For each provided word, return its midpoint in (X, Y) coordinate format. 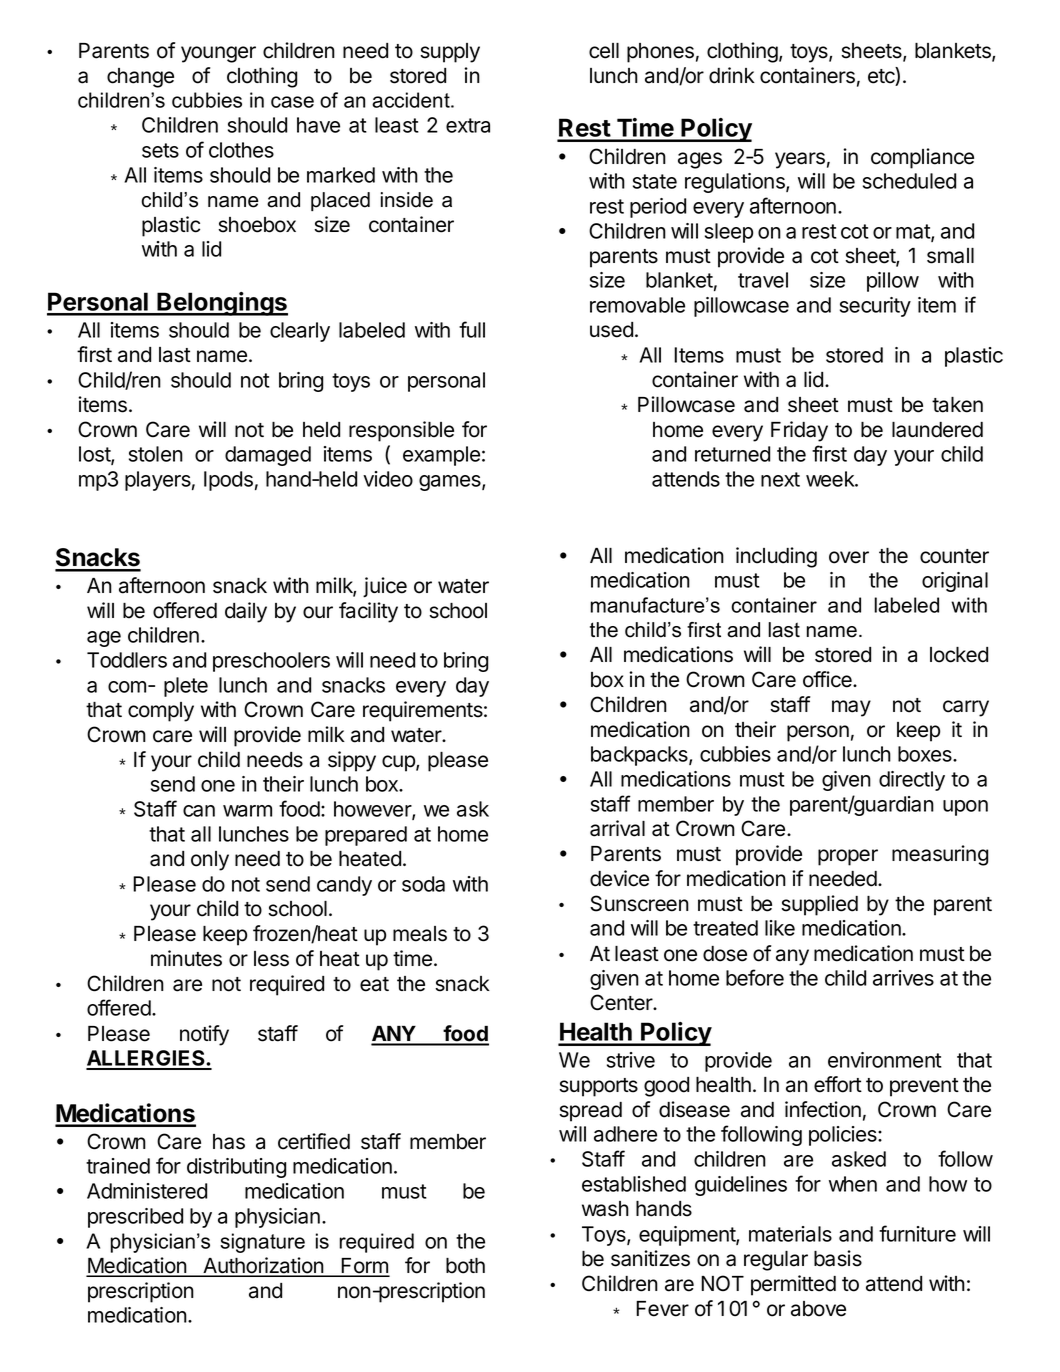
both (465, 1266)
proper (848, 857)
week (831, 479)
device (619, 878)
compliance (922, 158)
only (210, 861)
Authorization (263, 1266)
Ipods (228, 481)
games (451, 483)
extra (468, 125)
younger (218, 54)
